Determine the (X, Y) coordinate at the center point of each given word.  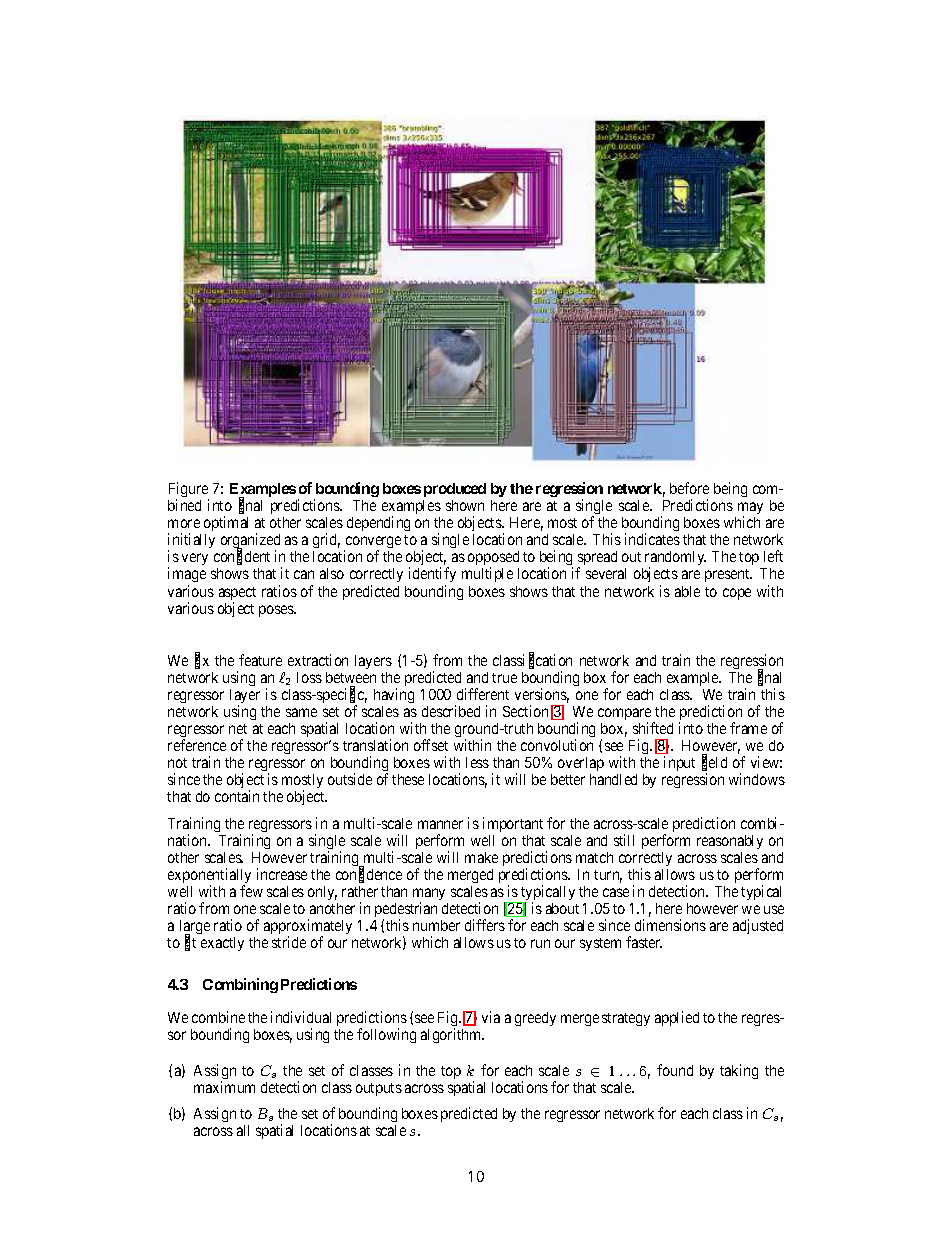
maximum (224, 1087)
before (689, 488)
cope (737, 594)
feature (260, 660)
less (477, 762)
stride (289, 942)
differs (485, 925)
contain (237, 796)
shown (465, 505)
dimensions (670, 925)
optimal (226, 525)
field (714, 763)
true (504, 678)
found (675, 1070)
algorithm (452, 1035)
